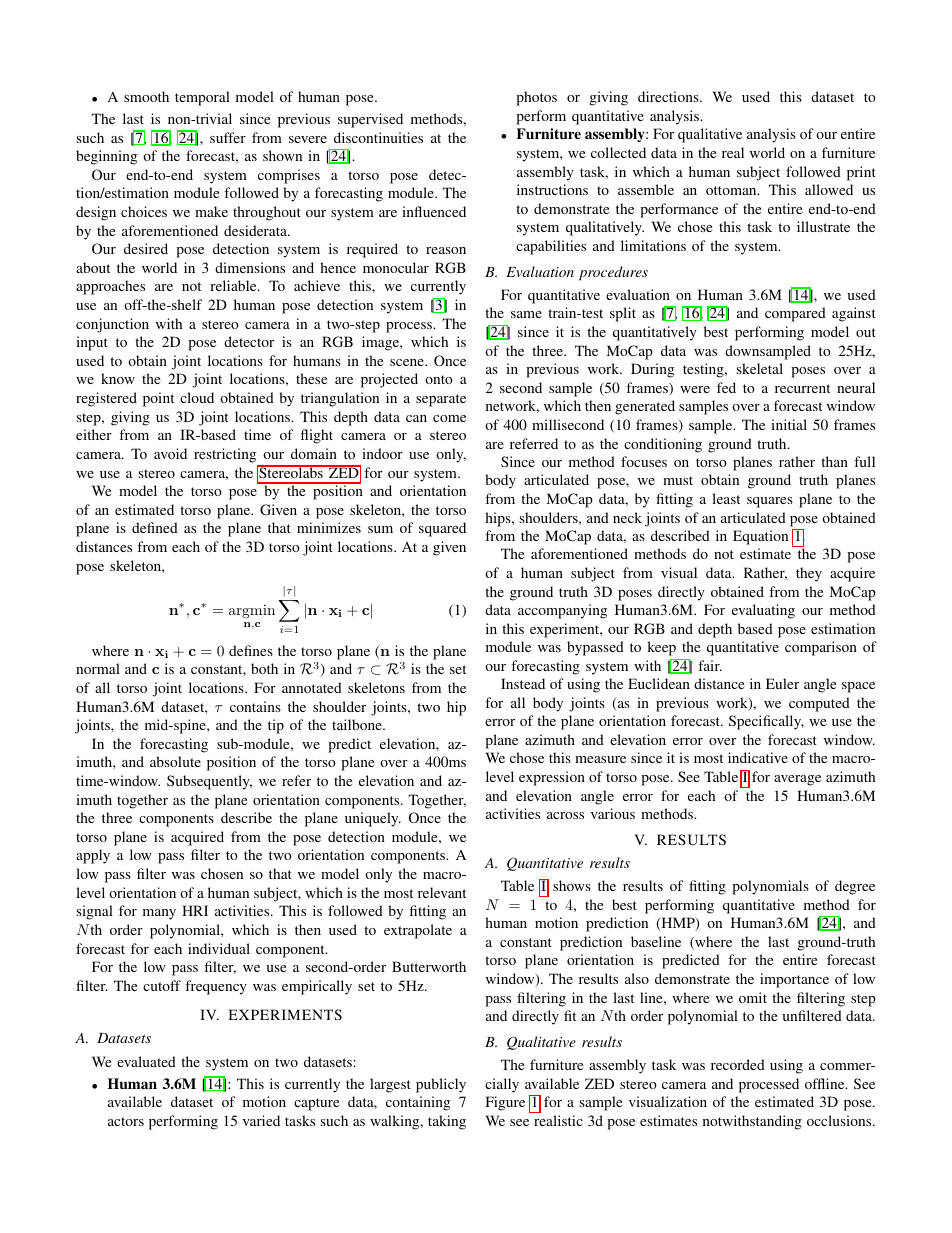  I want to click on defines, so click(251, 650).
